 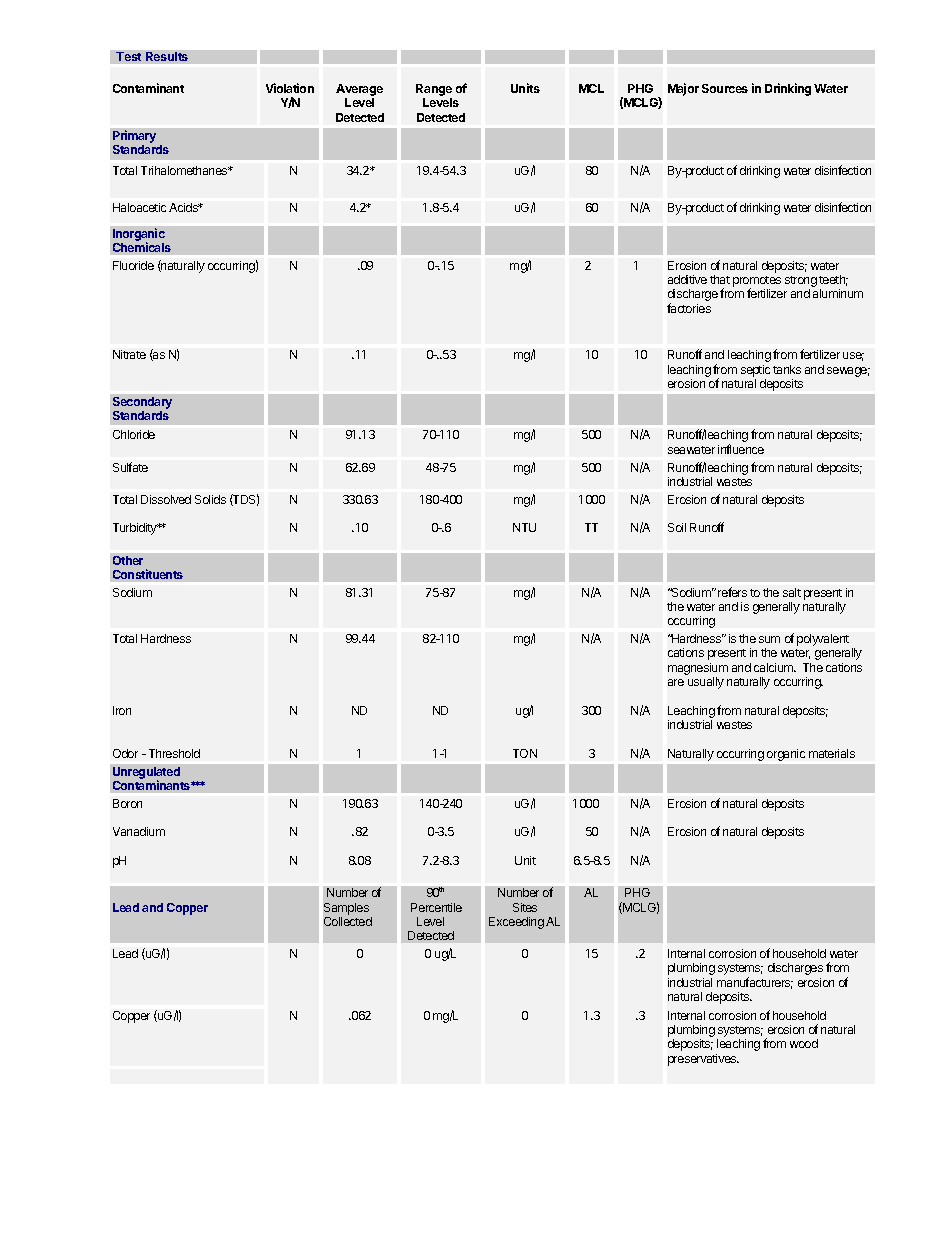 What do you see at coordinates (755, 371) in the screenshot?
I see `septic` at bounding box center [755, 371].
